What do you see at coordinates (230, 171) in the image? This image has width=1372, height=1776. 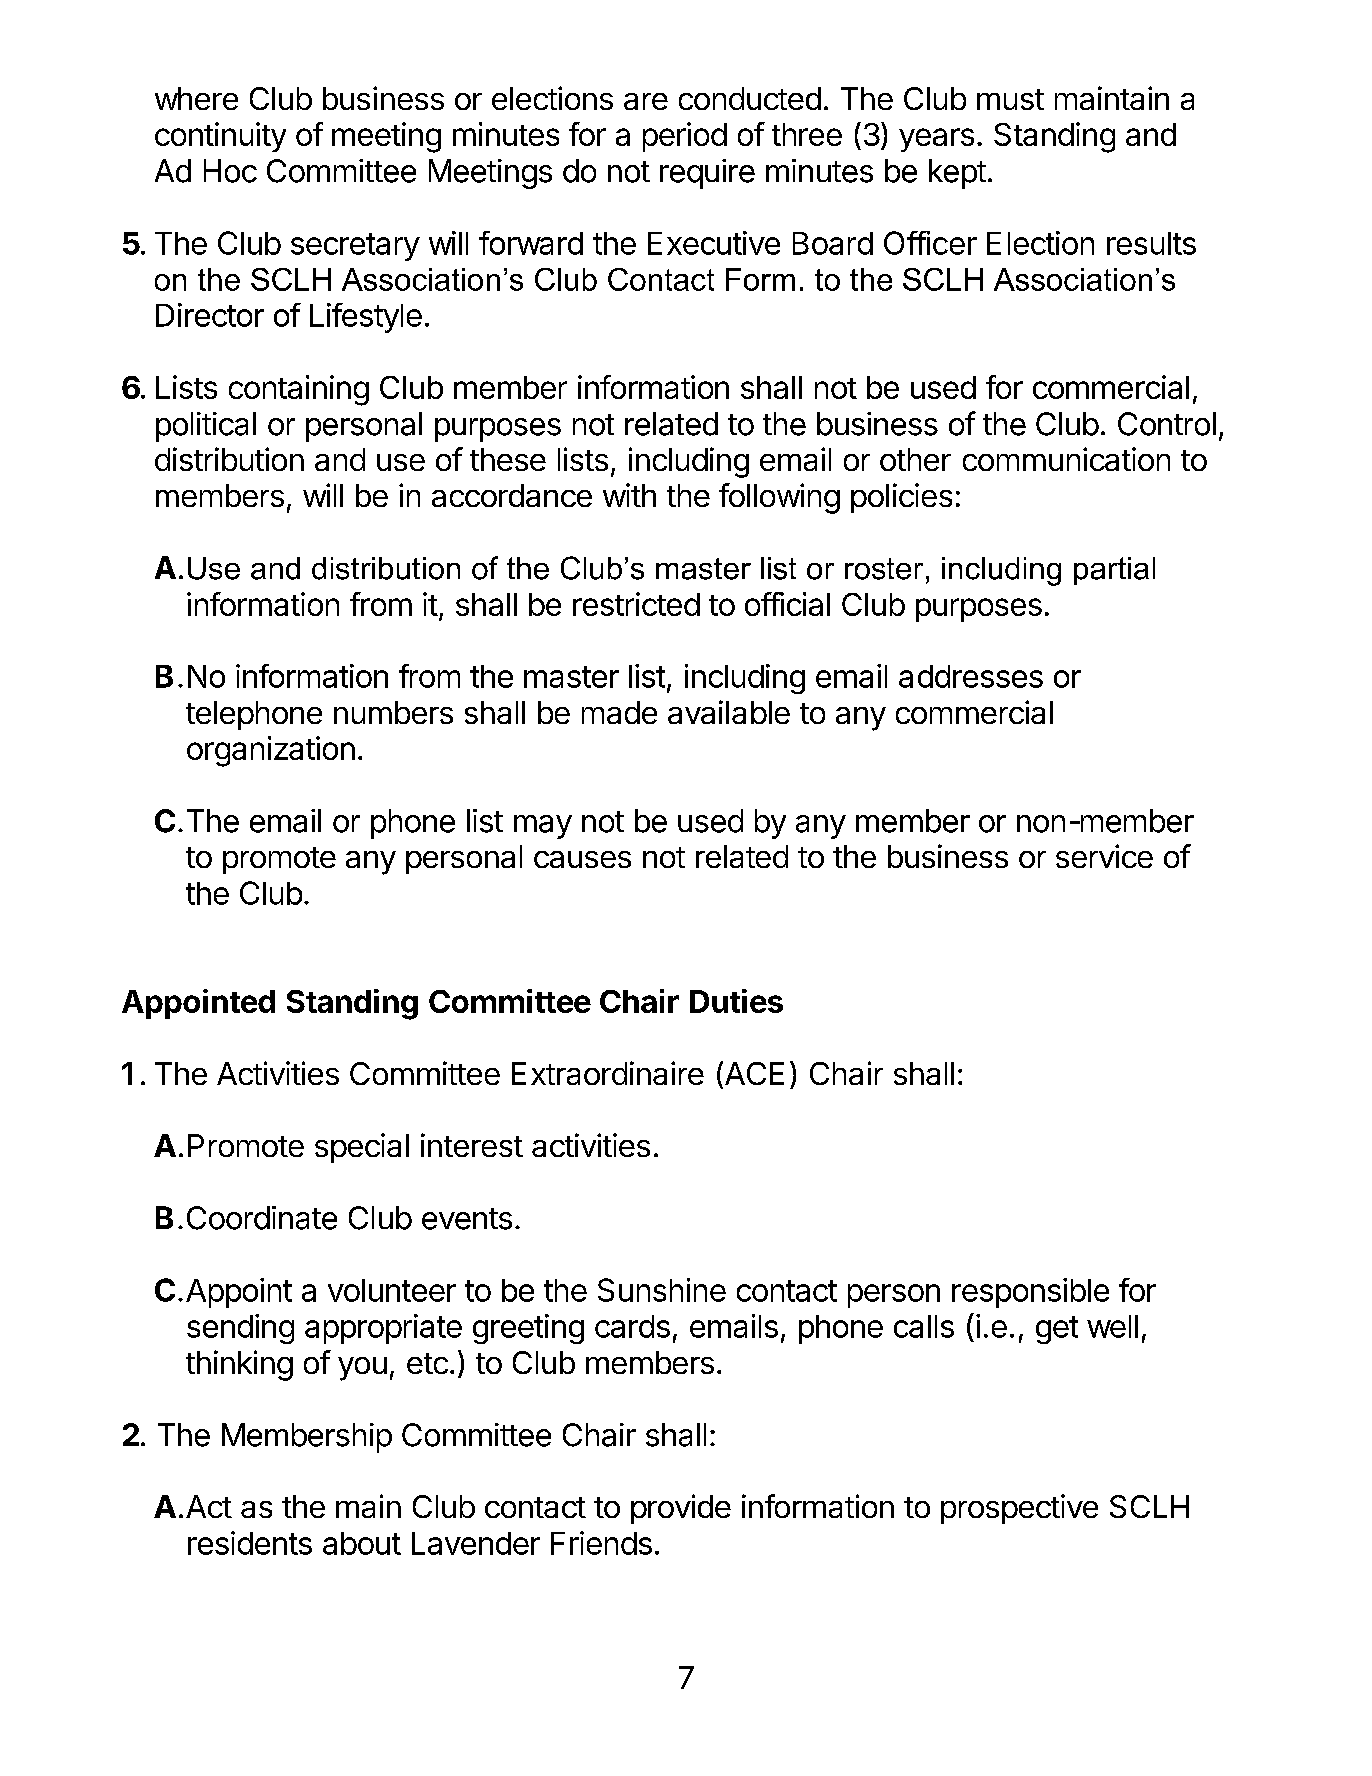 I see `Hoc` at bounding box center [230, 171].
